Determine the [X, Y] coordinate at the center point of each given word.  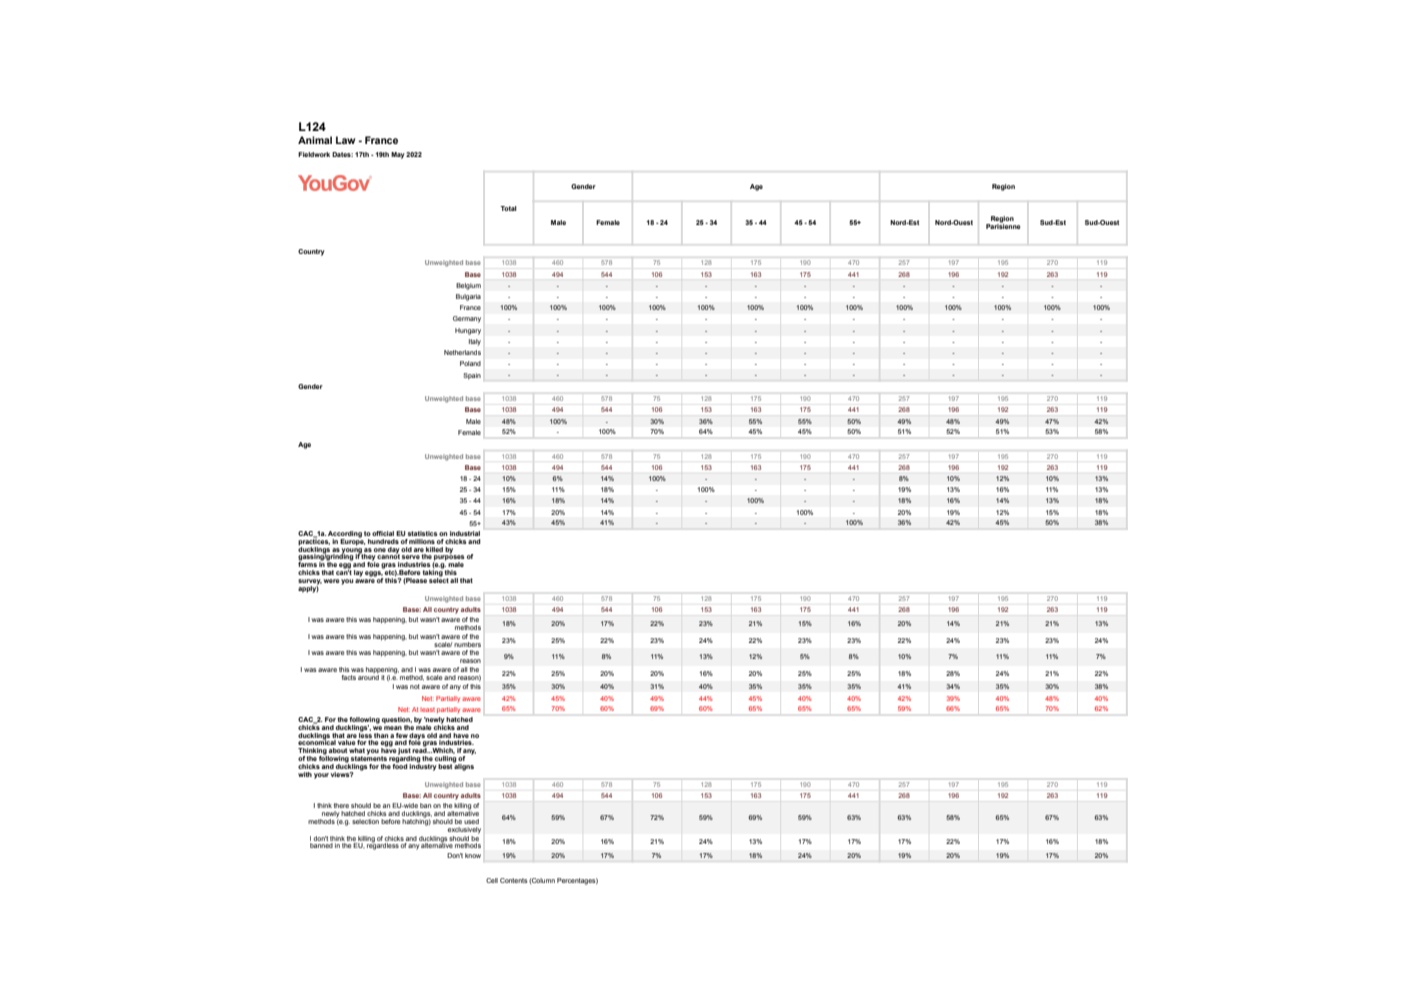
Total [508, 208]
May [398, 155]
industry [423, 766]
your [321, 776]
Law [345, 140]
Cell [492, 880]
